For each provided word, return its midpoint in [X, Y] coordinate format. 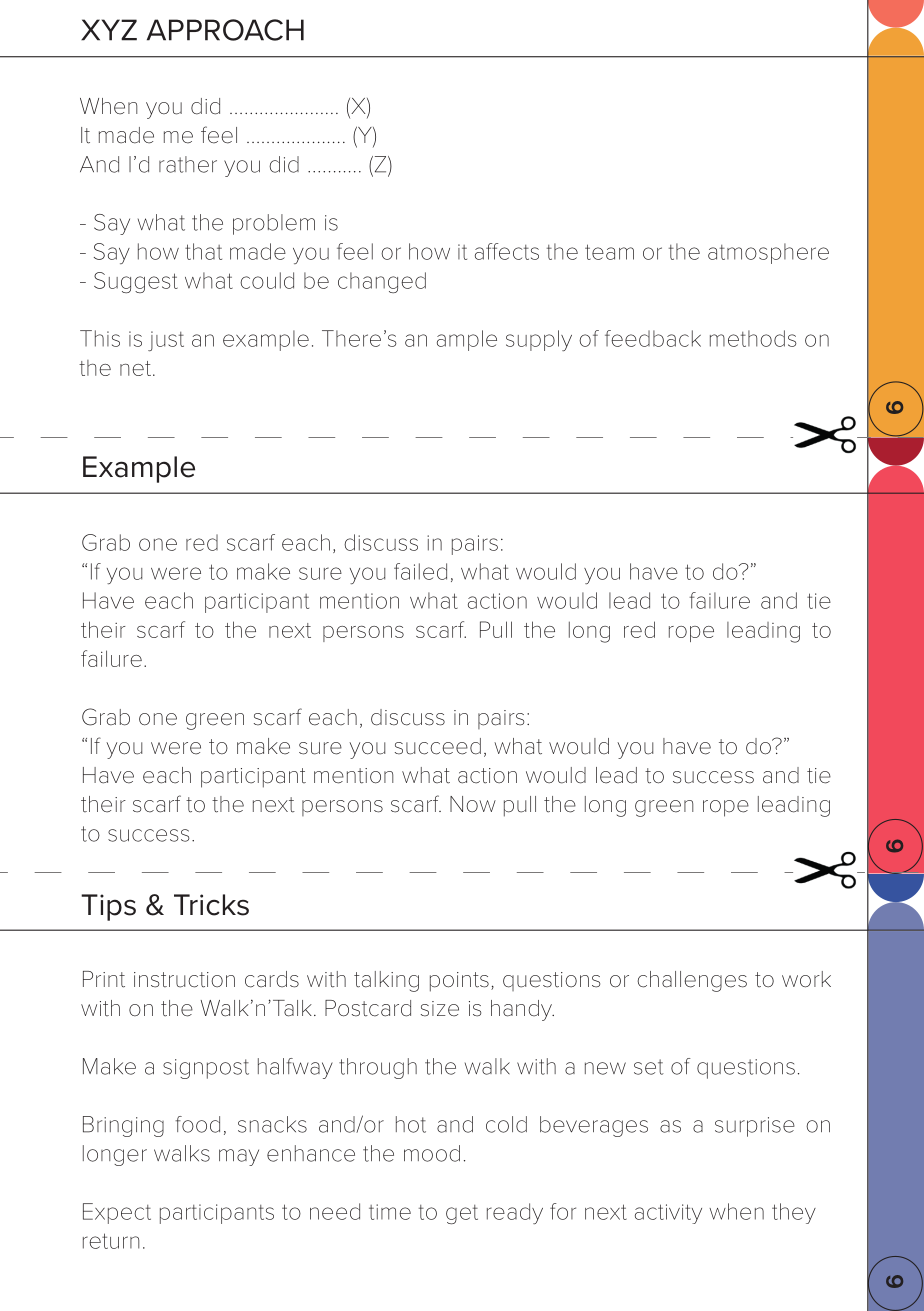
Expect [117, 1213]
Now [473, 804]
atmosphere [768, 253]
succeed [438, 746]
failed [420, 571]
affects [507, 251]
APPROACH [225, 30]
